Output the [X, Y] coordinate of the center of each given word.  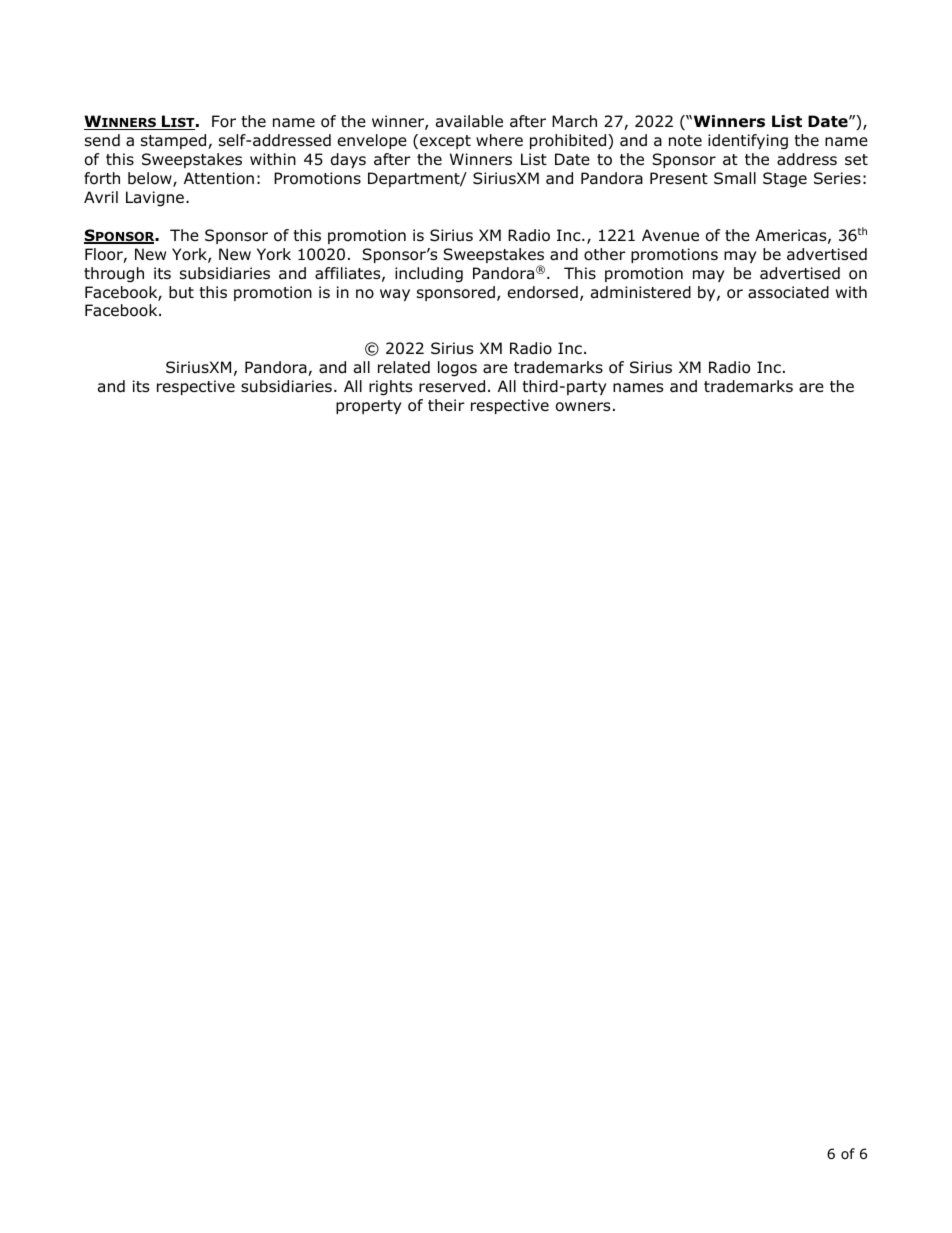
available [469, 121]
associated [788, 292]
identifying [748, 142]
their [446, 405]
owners [583, 407]
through [114, 275]
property [369, 407]
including [429, 275]
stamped [175, 141]
